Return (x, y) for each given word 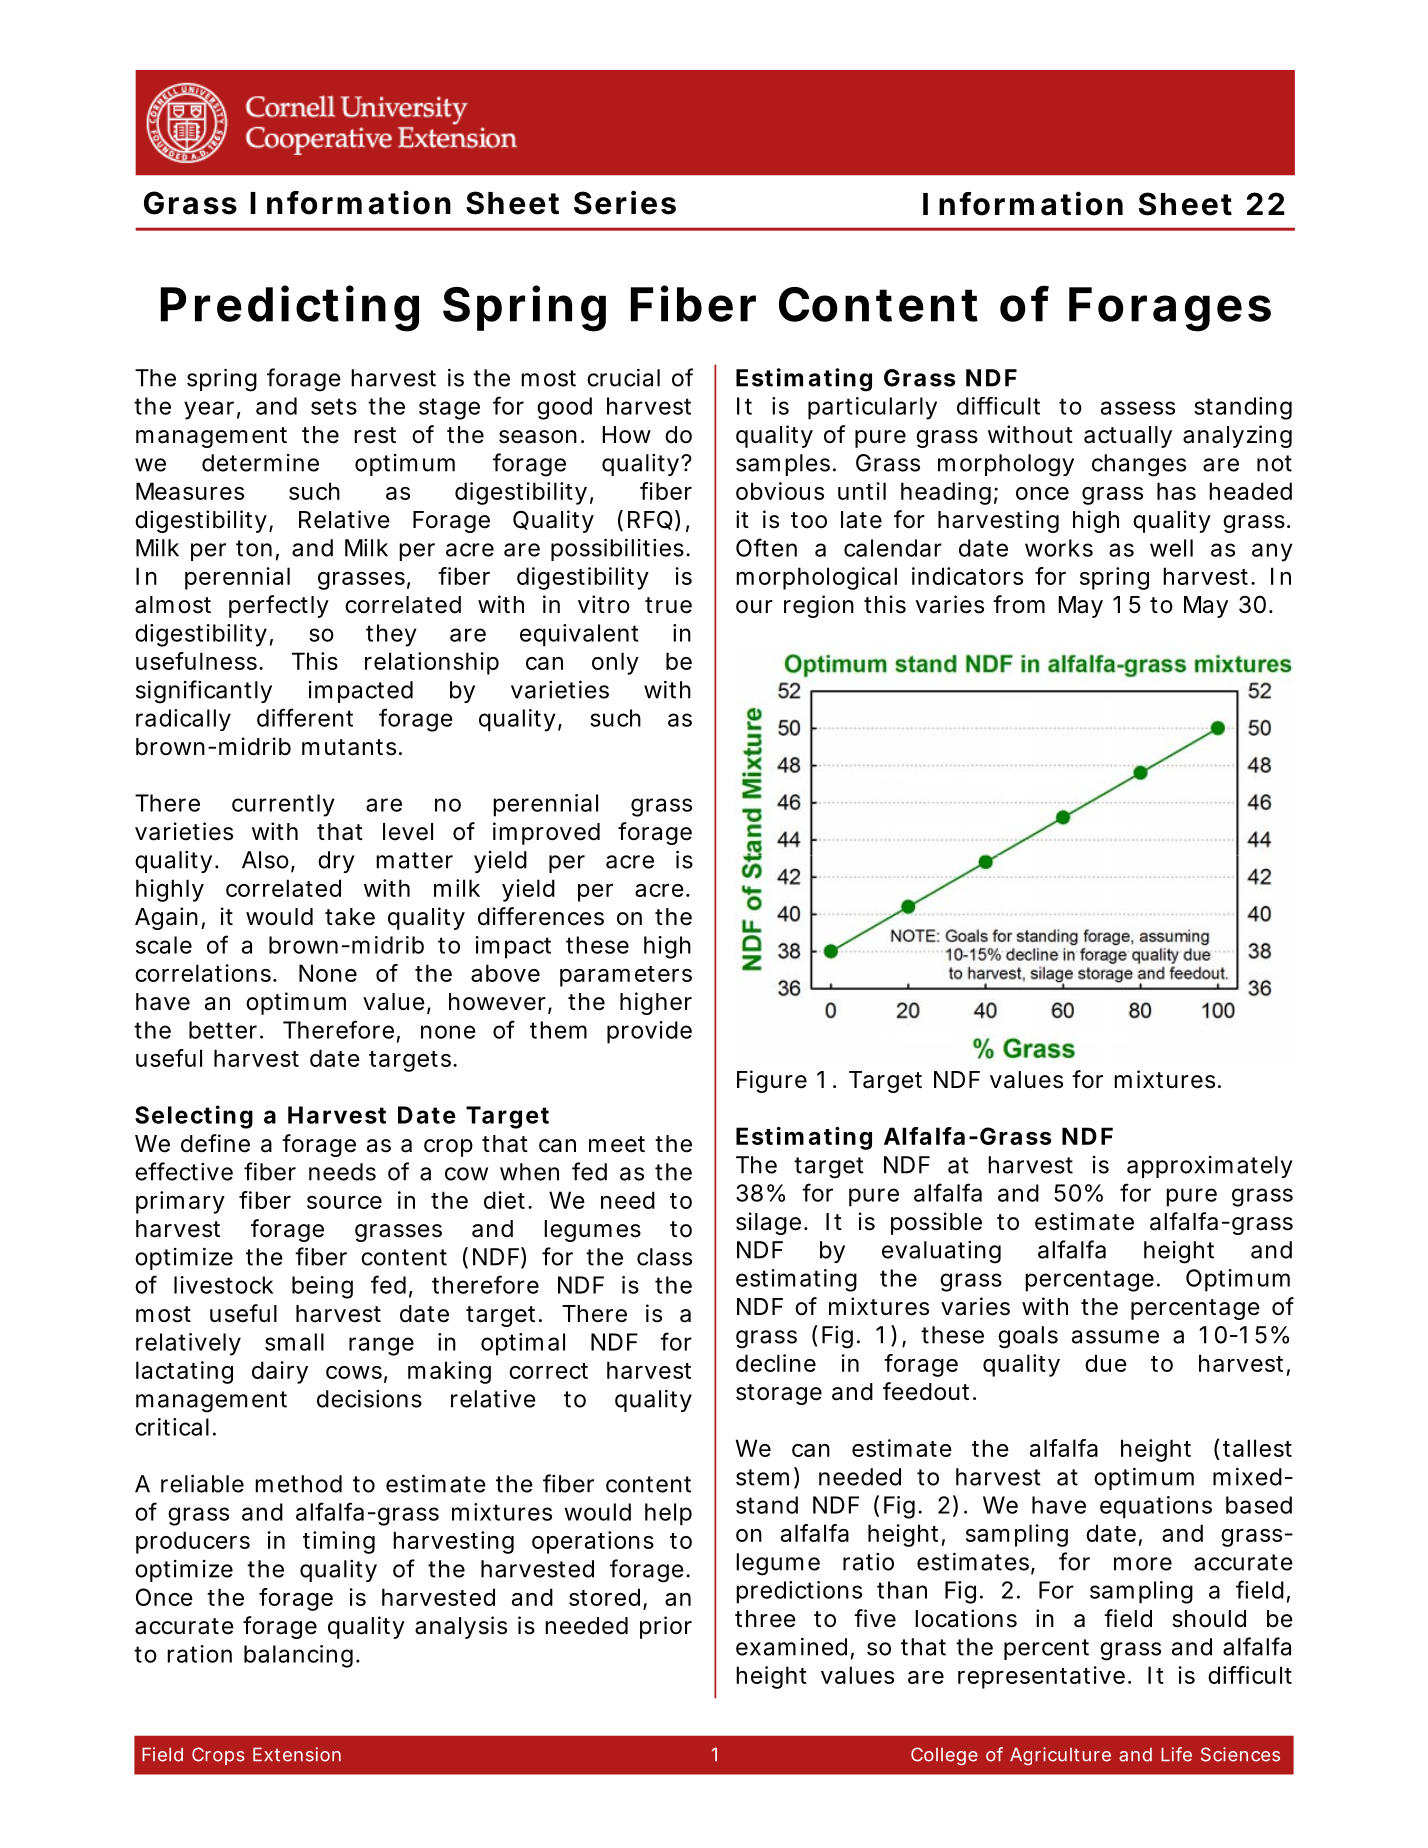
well (1171, 548)
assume (1115, 1337)
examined (791, 1646)
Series (625, 202)
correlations (203, 973)
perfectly (279, 606)
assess (1138, 408)
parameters (626, 976)
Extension (297, 1754)
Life (1176, 1754)
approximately (1210, 1167)
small (294, 1342)
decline (776, 1363)
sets (334, 406)
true (668, 605)
